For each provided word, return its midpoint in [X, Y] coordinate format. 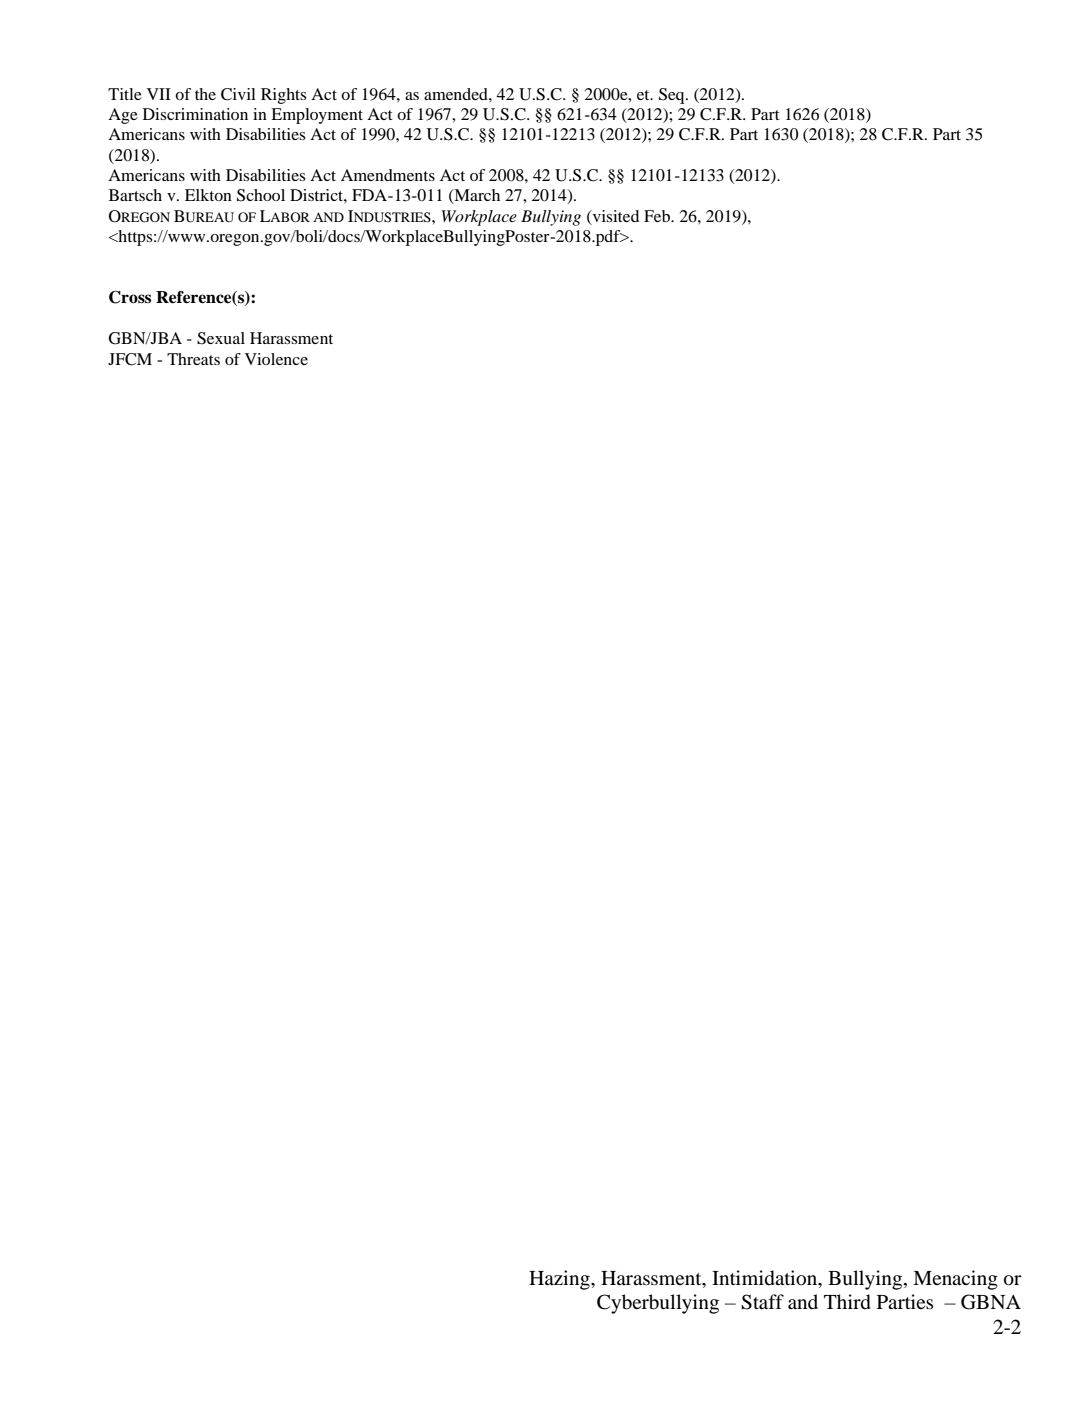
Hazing [560, 1280]
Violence [276, 359]
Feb [658, 216]
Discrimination [195, 114]
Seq [673, 96]
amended [457, 94]
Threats [193, 359]
